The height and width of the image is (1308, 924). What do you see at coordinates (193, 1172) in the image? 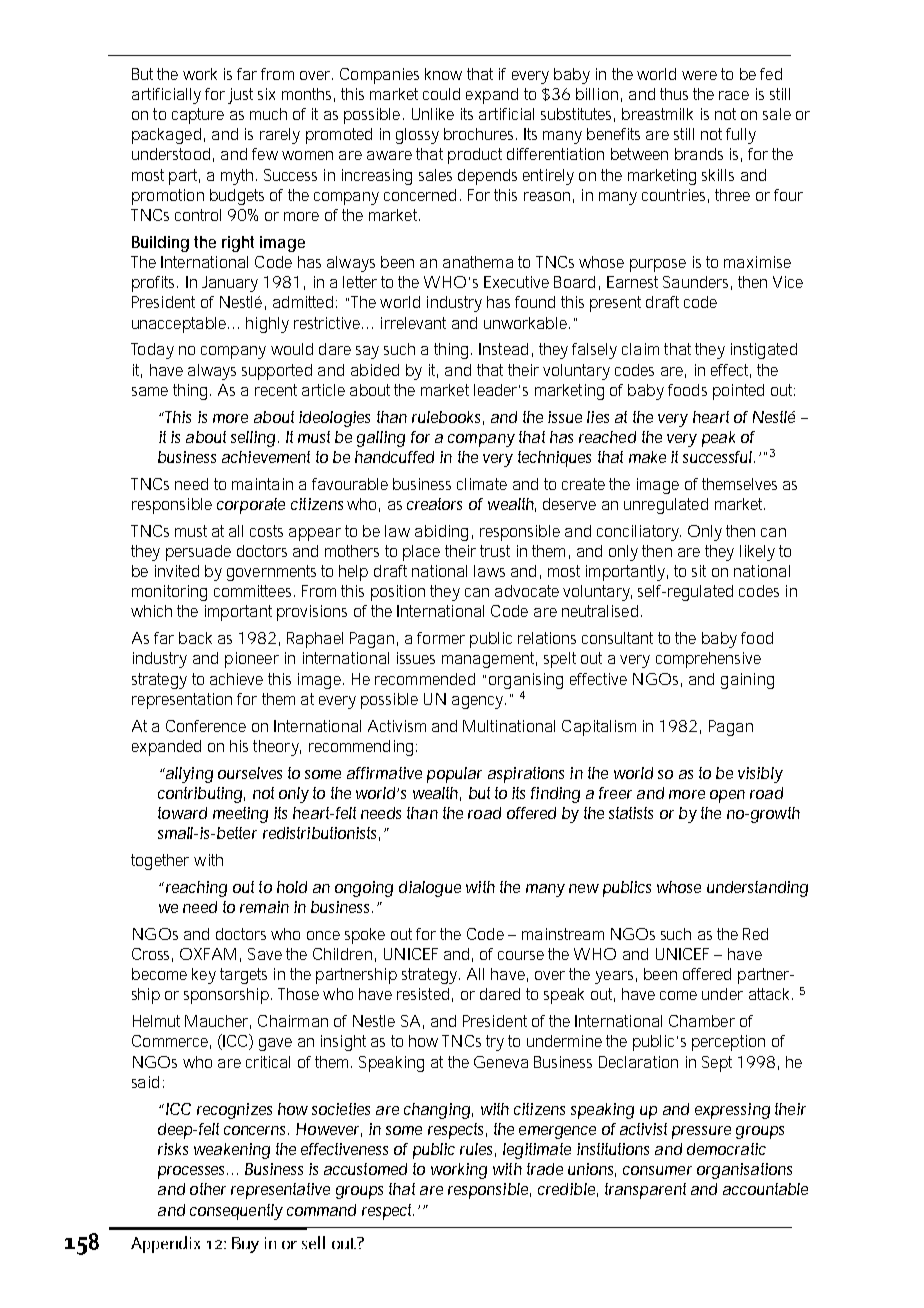
I see `processes` at bounding box center [193, 1172].
